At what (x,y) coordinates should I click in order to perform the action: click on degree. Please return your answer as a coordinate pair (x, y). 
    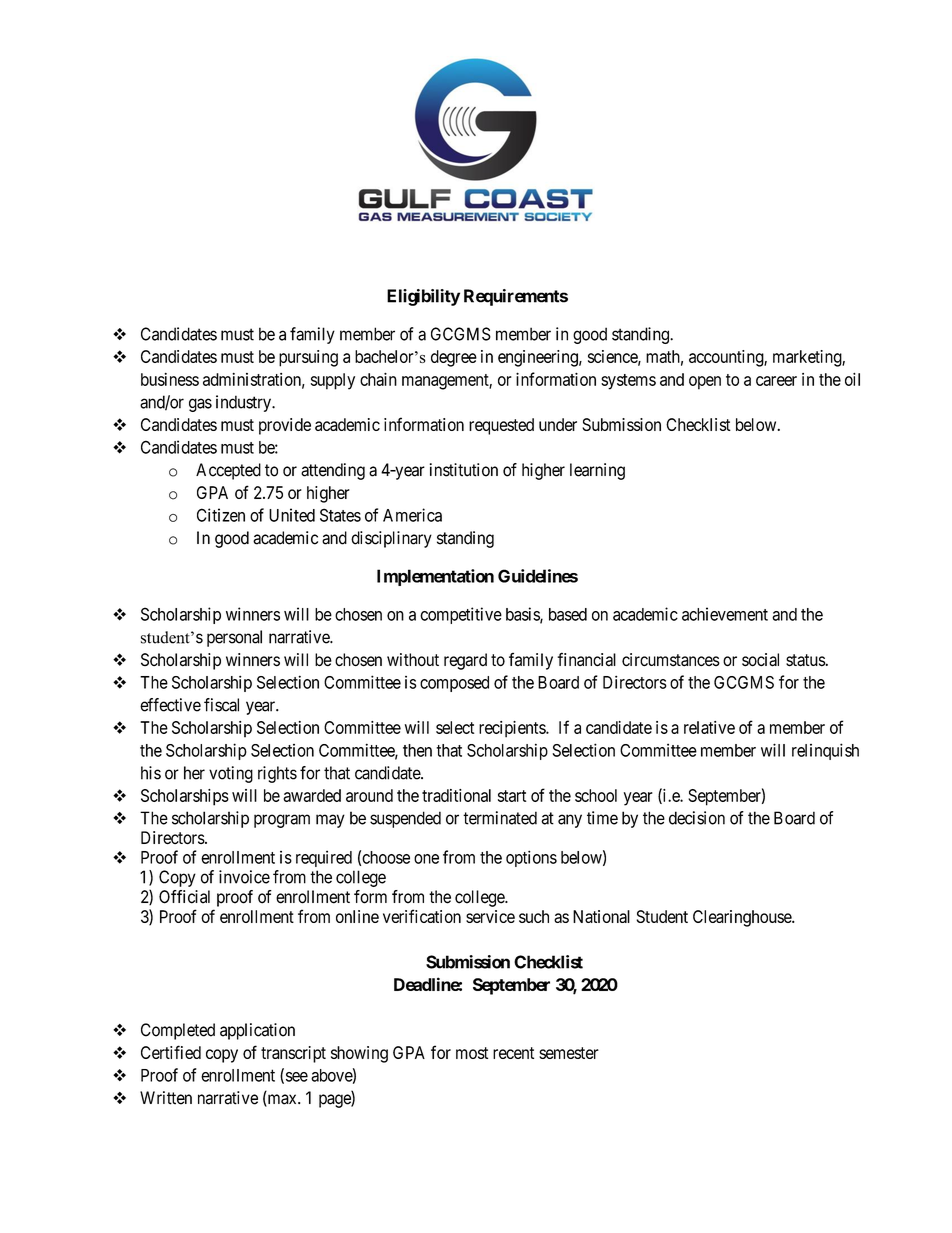
    Looking at the image, I should click on (454, 358).
